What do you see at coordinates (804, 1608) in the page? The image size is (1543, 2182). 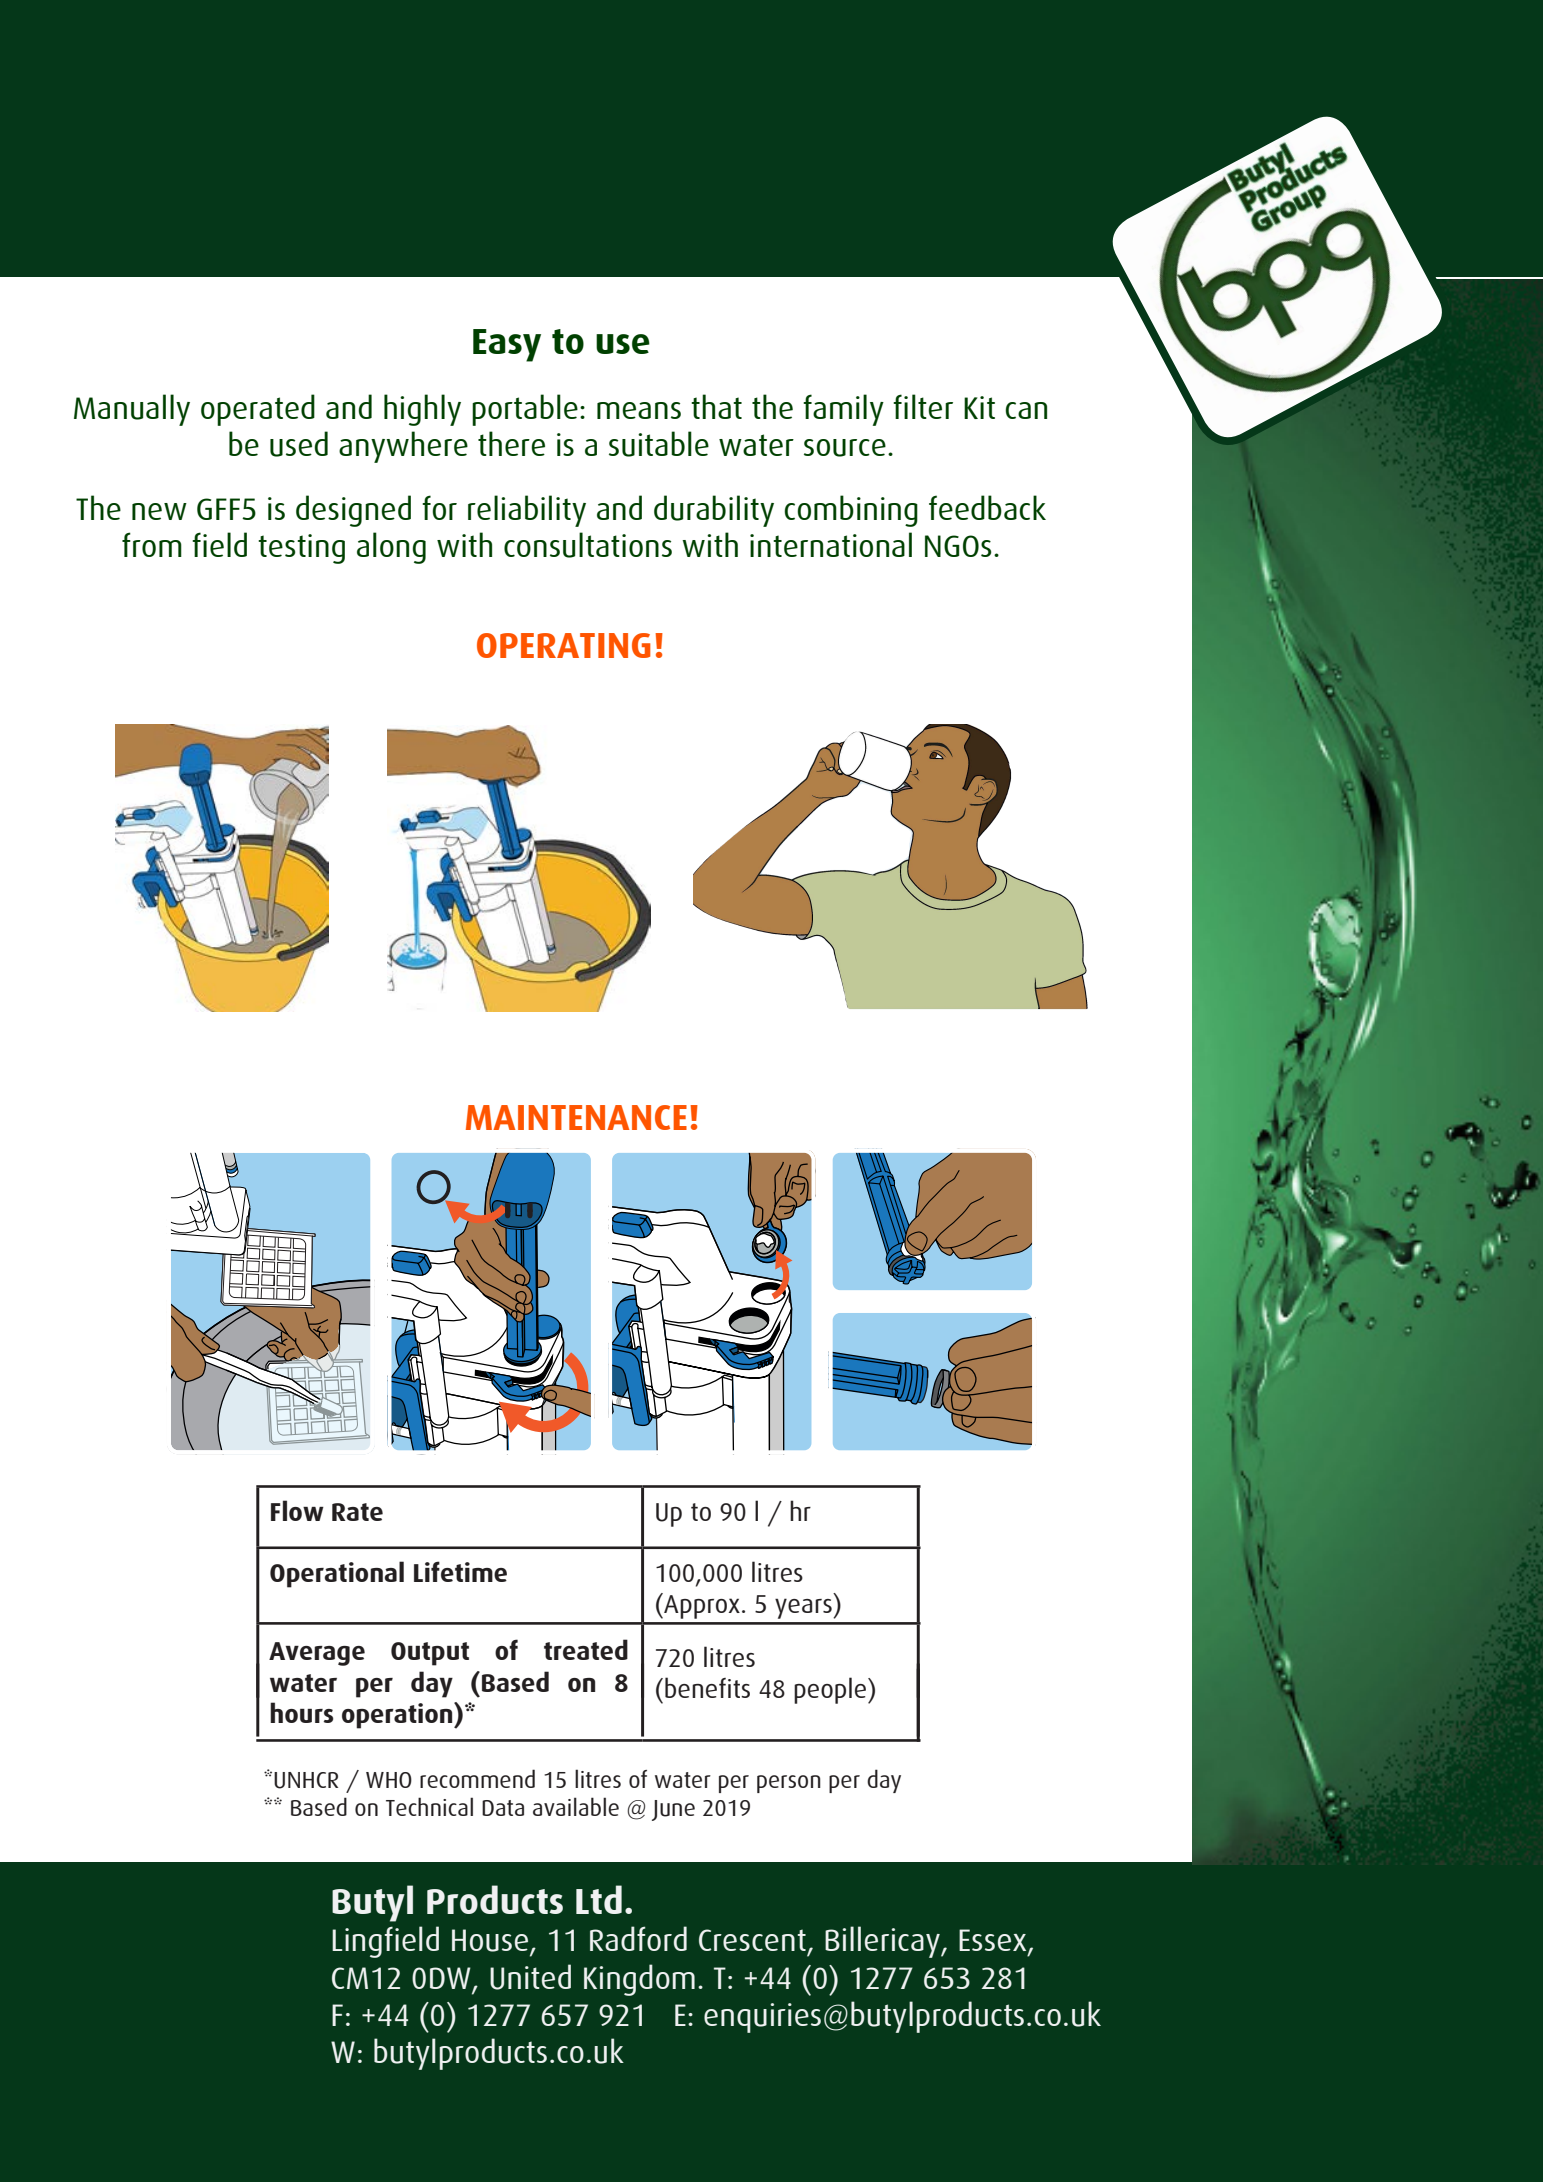 I see `years` at bounding box center [804, 1608].
